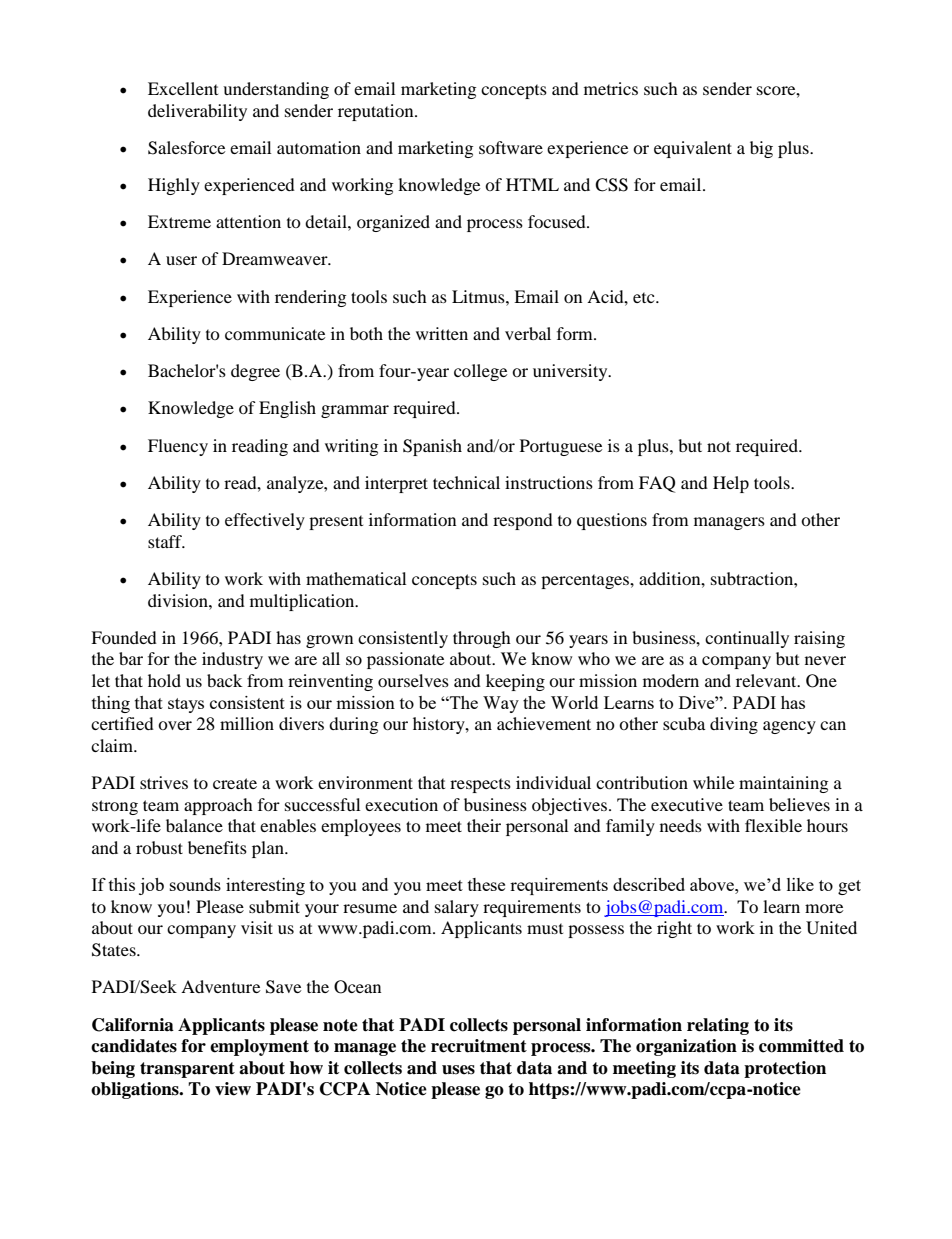  What do you see at coordinates (186, 148) in the page?
I see `Salesforce` at bounding box center [186, 148].
